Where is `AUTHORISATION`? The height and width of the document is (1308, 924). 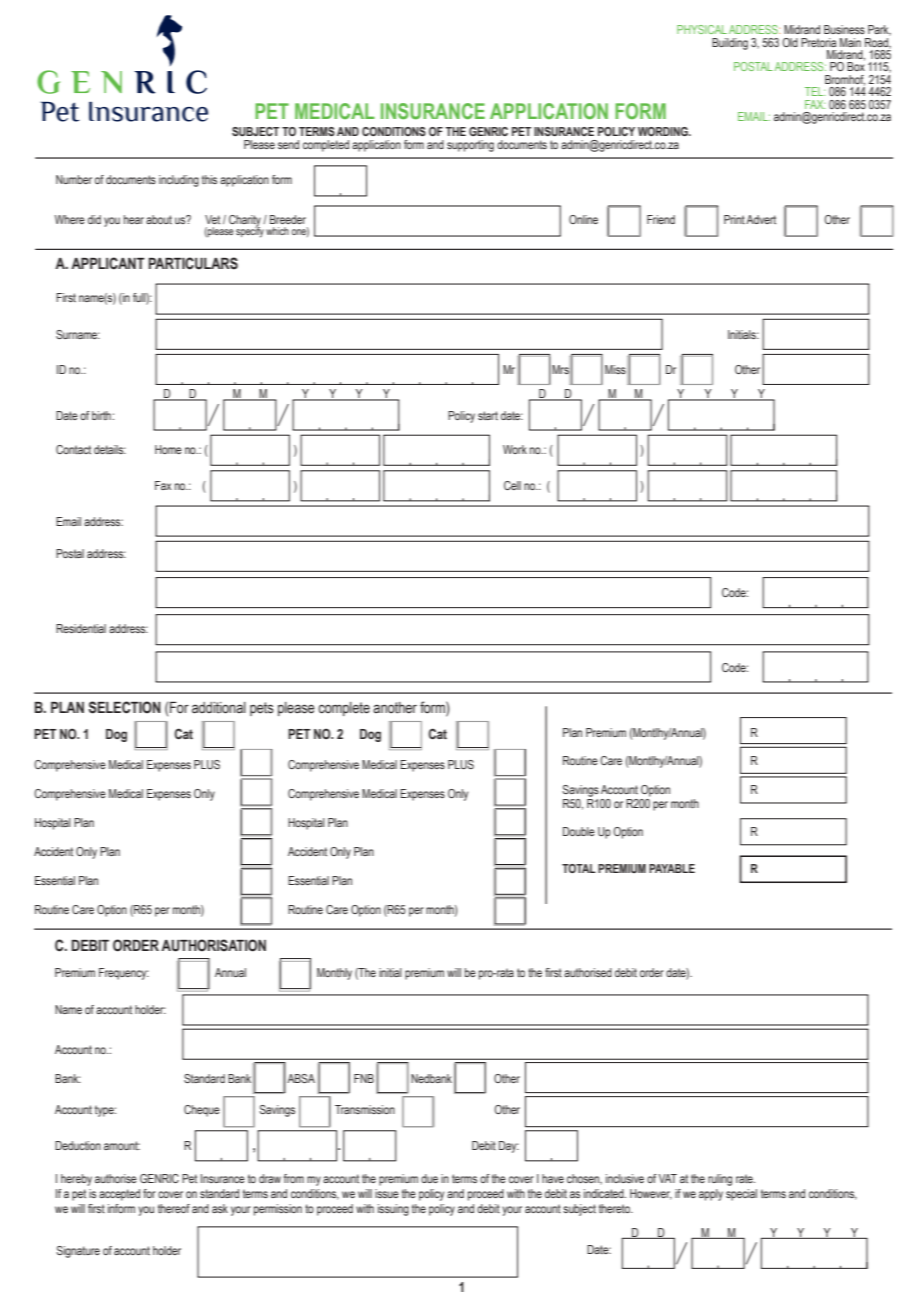 AUTHORISATION is located at coordinates (213, 945).
